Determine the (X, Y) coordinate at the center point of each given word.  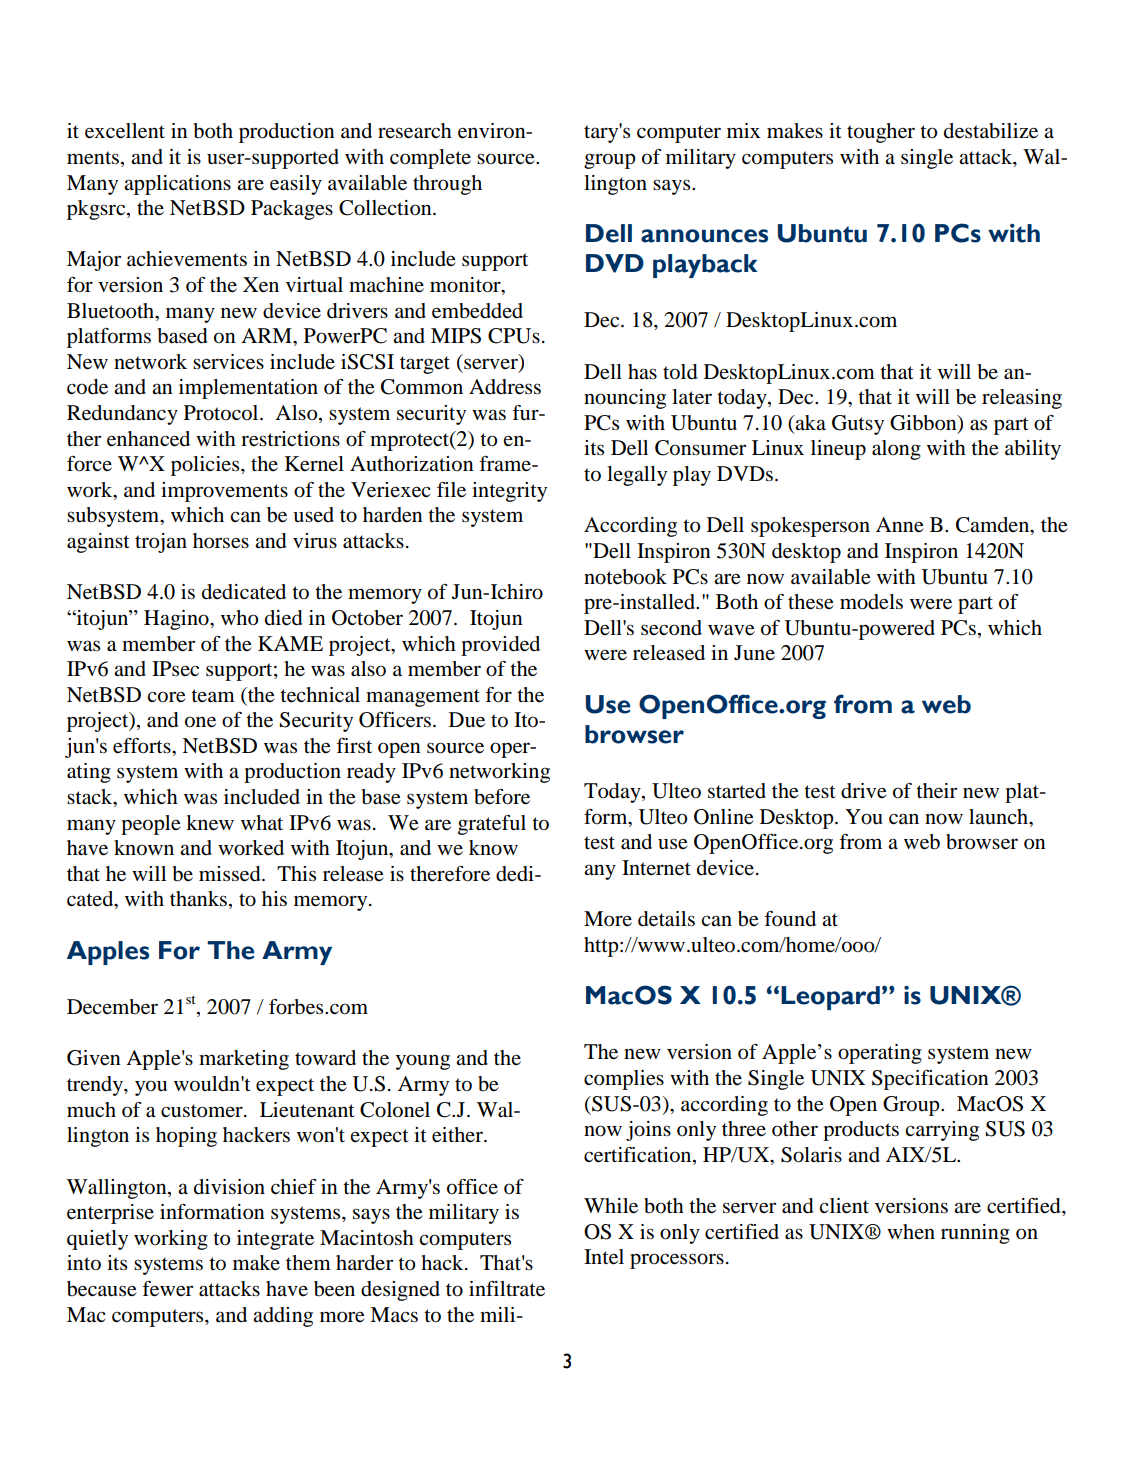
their (936, 791)
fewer (167, 1289)
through (447, 185)
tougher (881, 133)
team (213, 695)
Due (467, 720)
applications (177, 185)
